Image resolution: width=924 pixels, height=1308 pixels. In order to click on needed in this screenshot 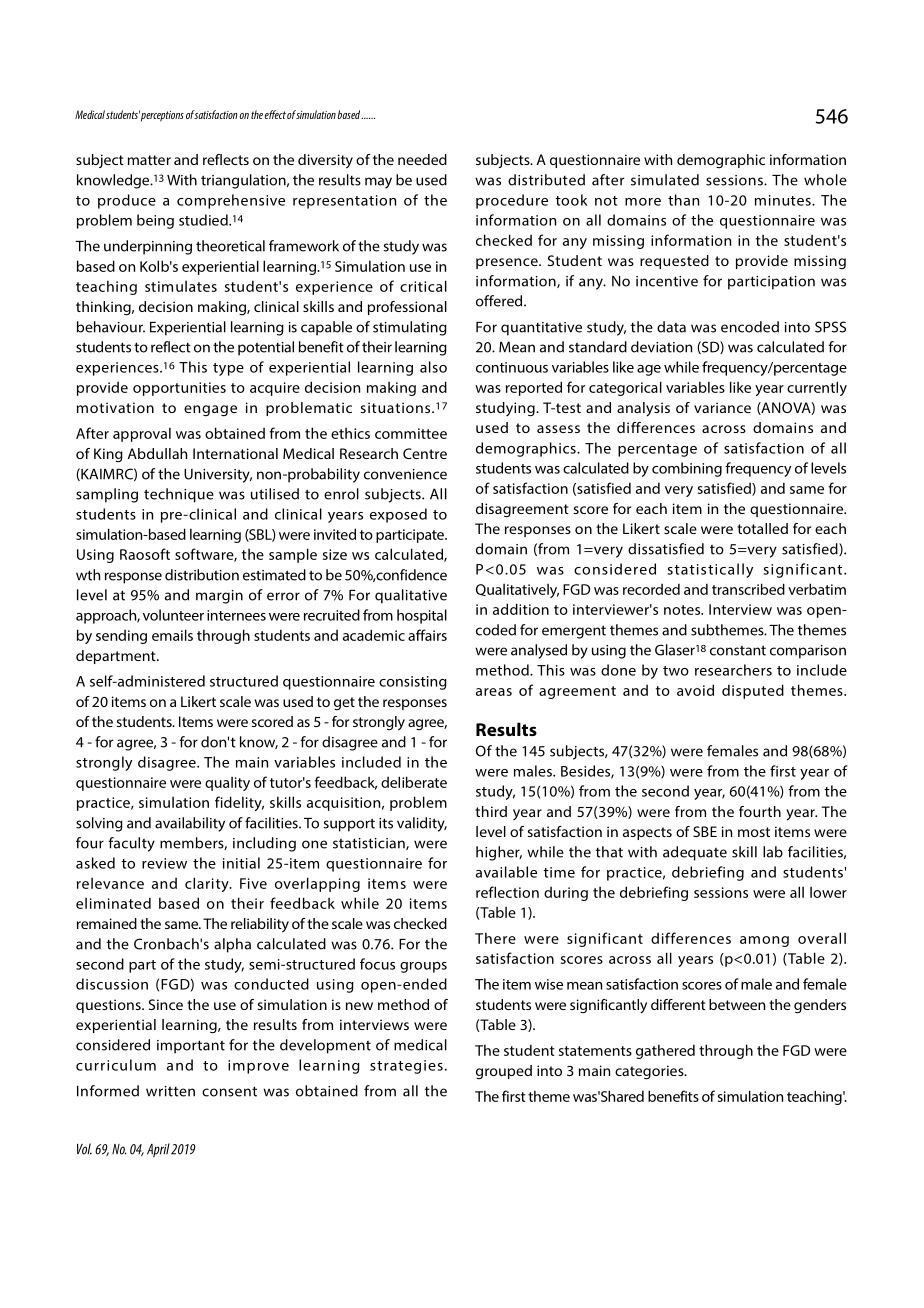, I will do `click(422, 159)`.
